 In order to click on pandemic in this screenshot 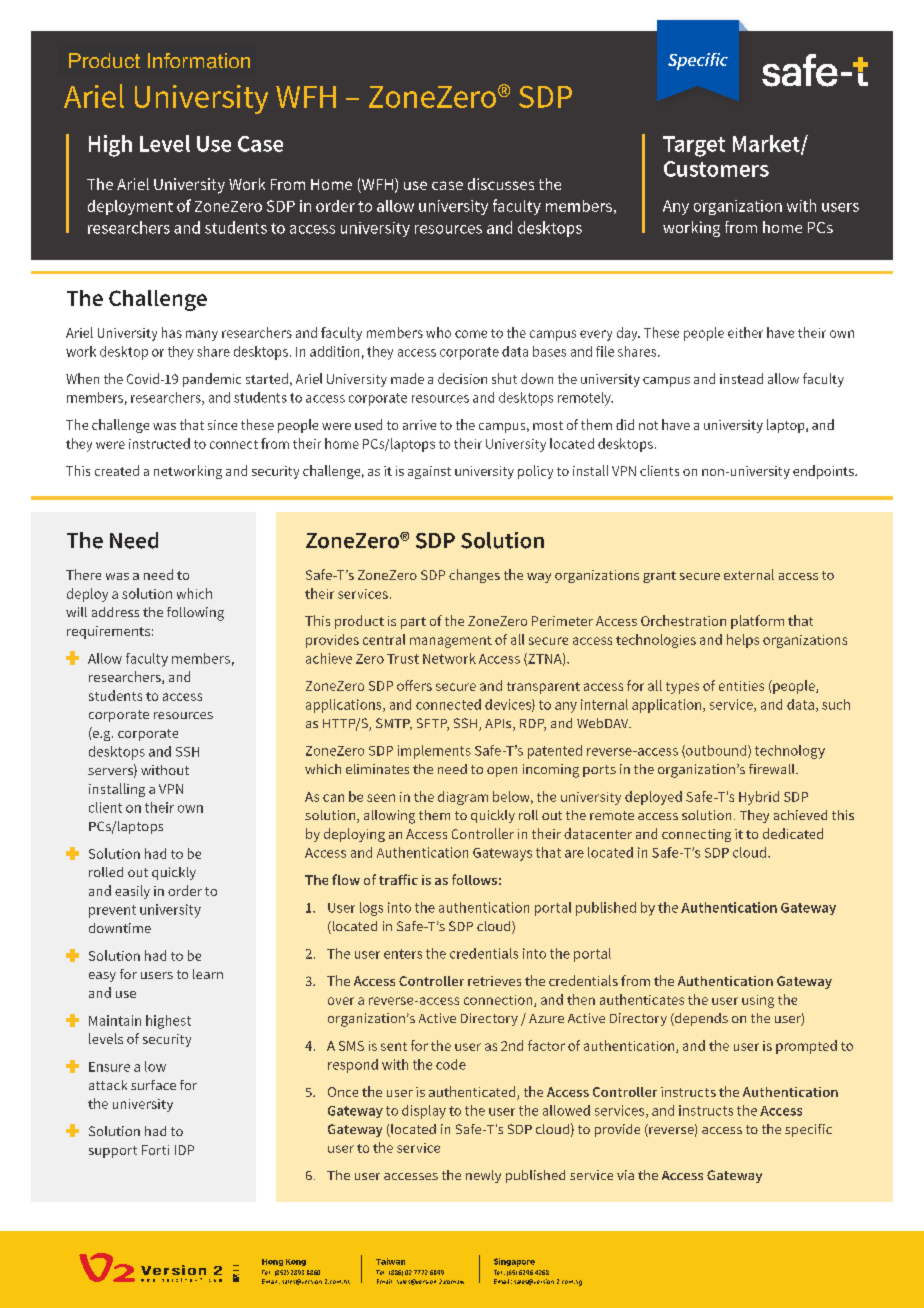, I will do `click(212, 380)`.
